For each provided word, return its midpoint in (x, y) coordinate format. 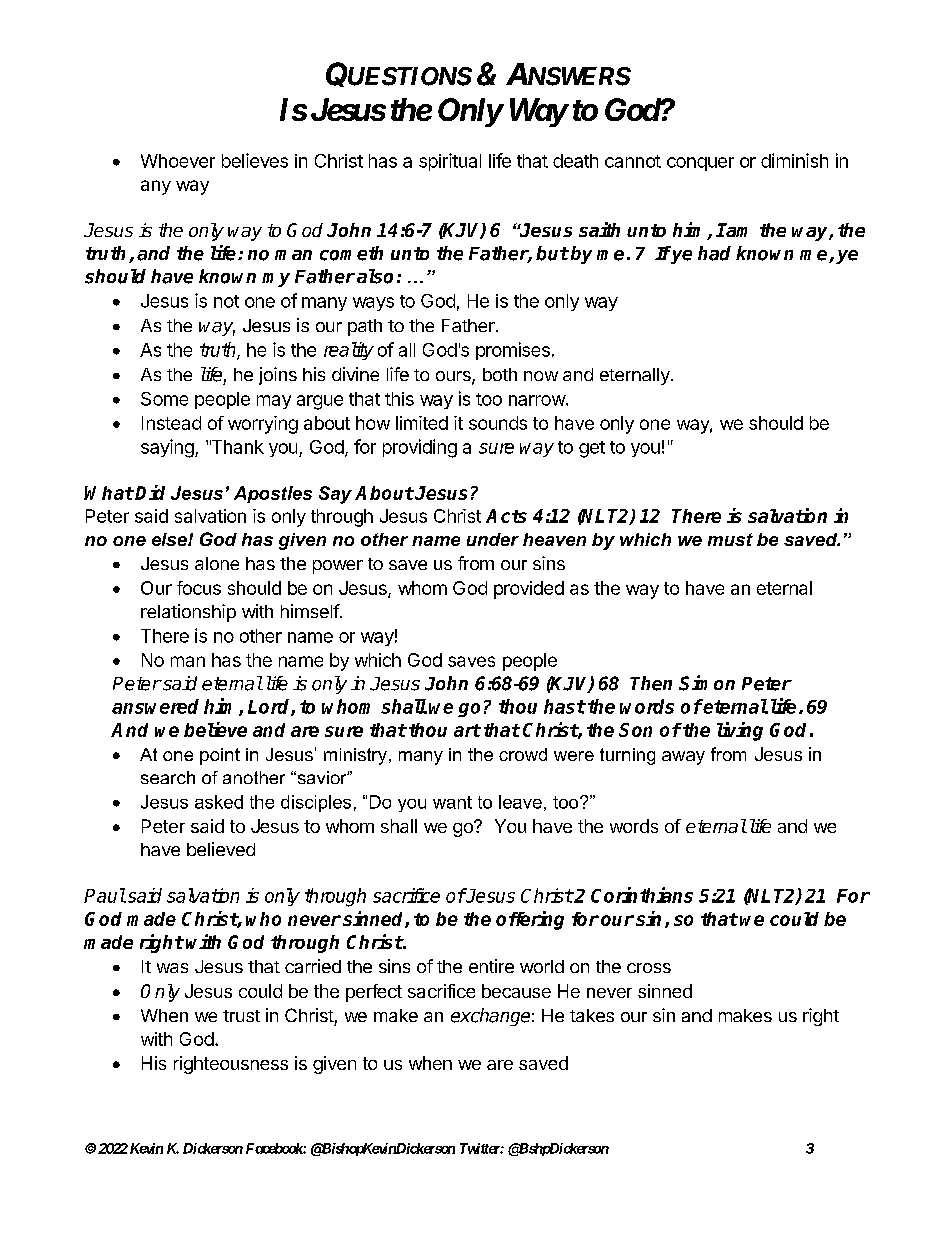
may (274, 402)
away (683, 758)
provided (529, 590)
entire (491, 966)
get (592, 449)
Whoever (178, 161)
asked (219, 802)
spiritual (450, 162)
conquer (700, 164)
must (730, 539)
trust (241, 1016)
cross (649, 968)
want (452, 802)
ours (454, 377)
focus (199, 588)
